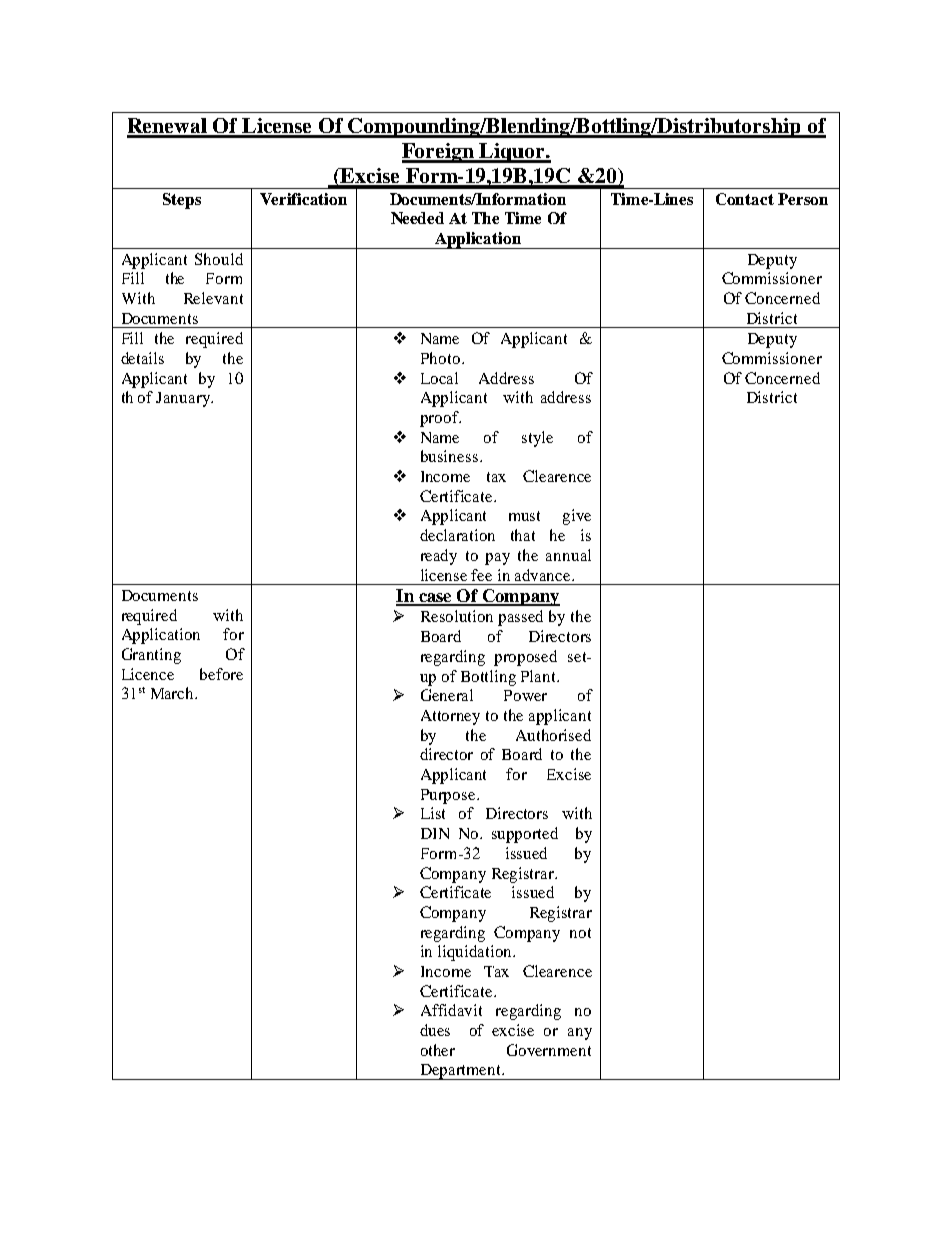 The image size is (952, 1233). I want to click on Government, so click(549, 1050).
